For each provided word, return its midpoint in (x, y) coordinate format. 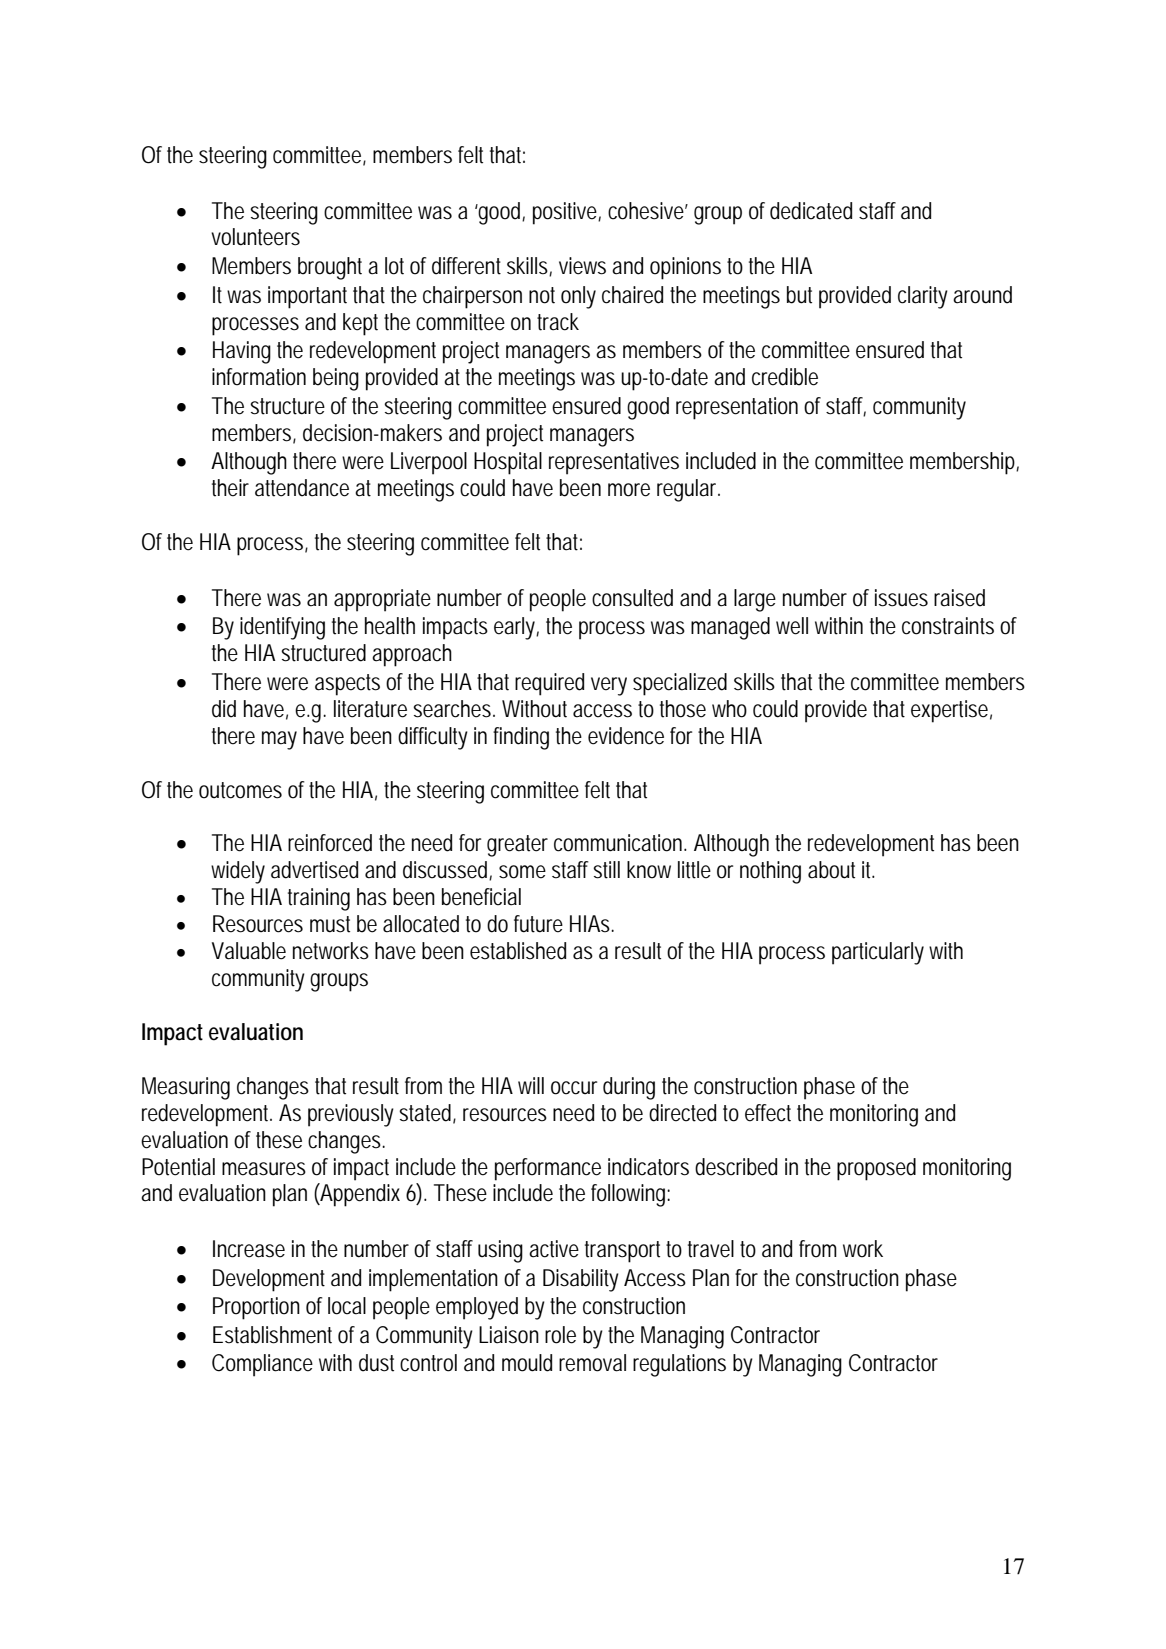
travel (711, 1249)
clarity (923, 297)
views (582, 266)
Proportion (256, 1308)
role (560, 1335)
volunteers (255, 237)
